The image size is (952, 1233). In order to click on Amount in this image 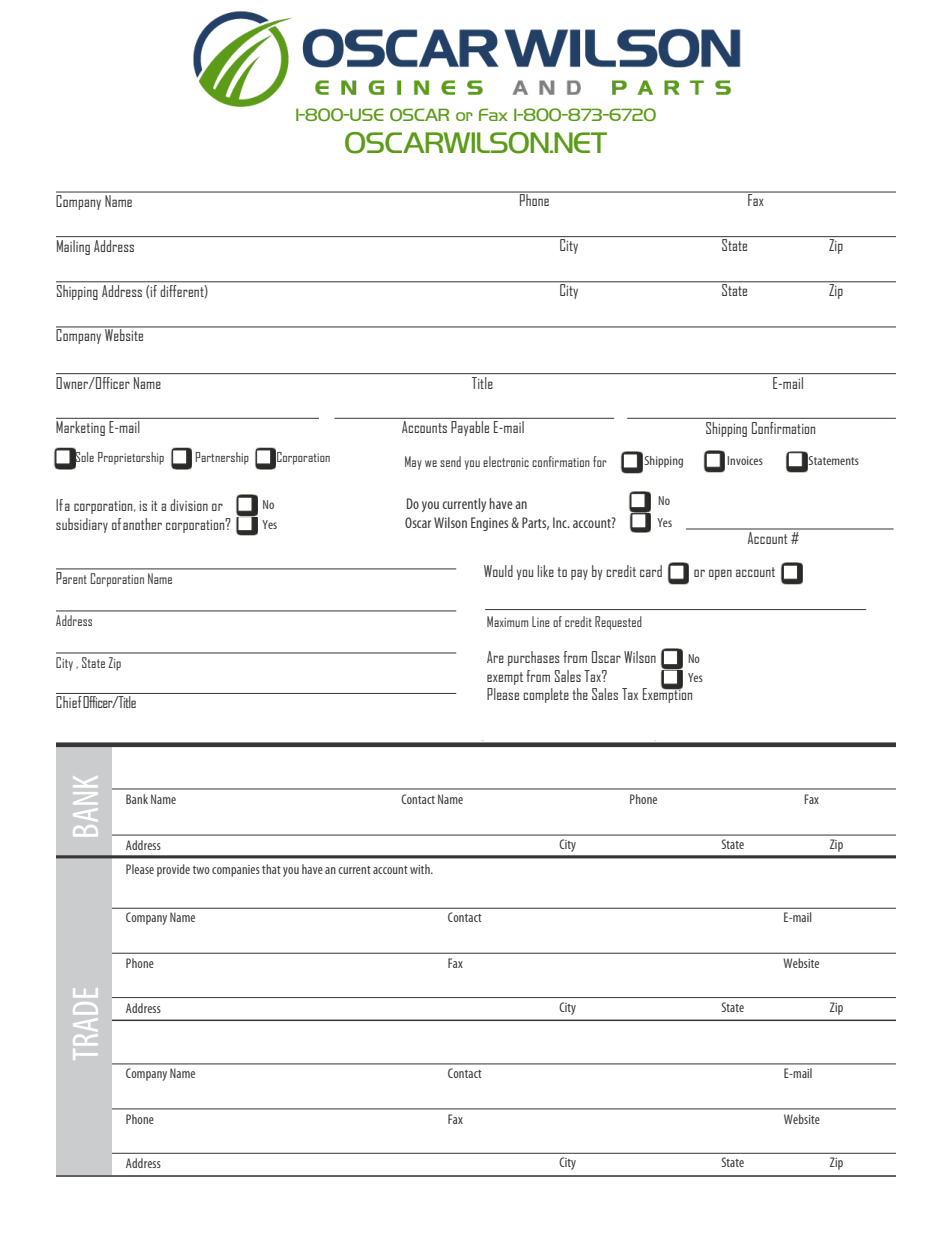, I will do `click(214, 997)`.
